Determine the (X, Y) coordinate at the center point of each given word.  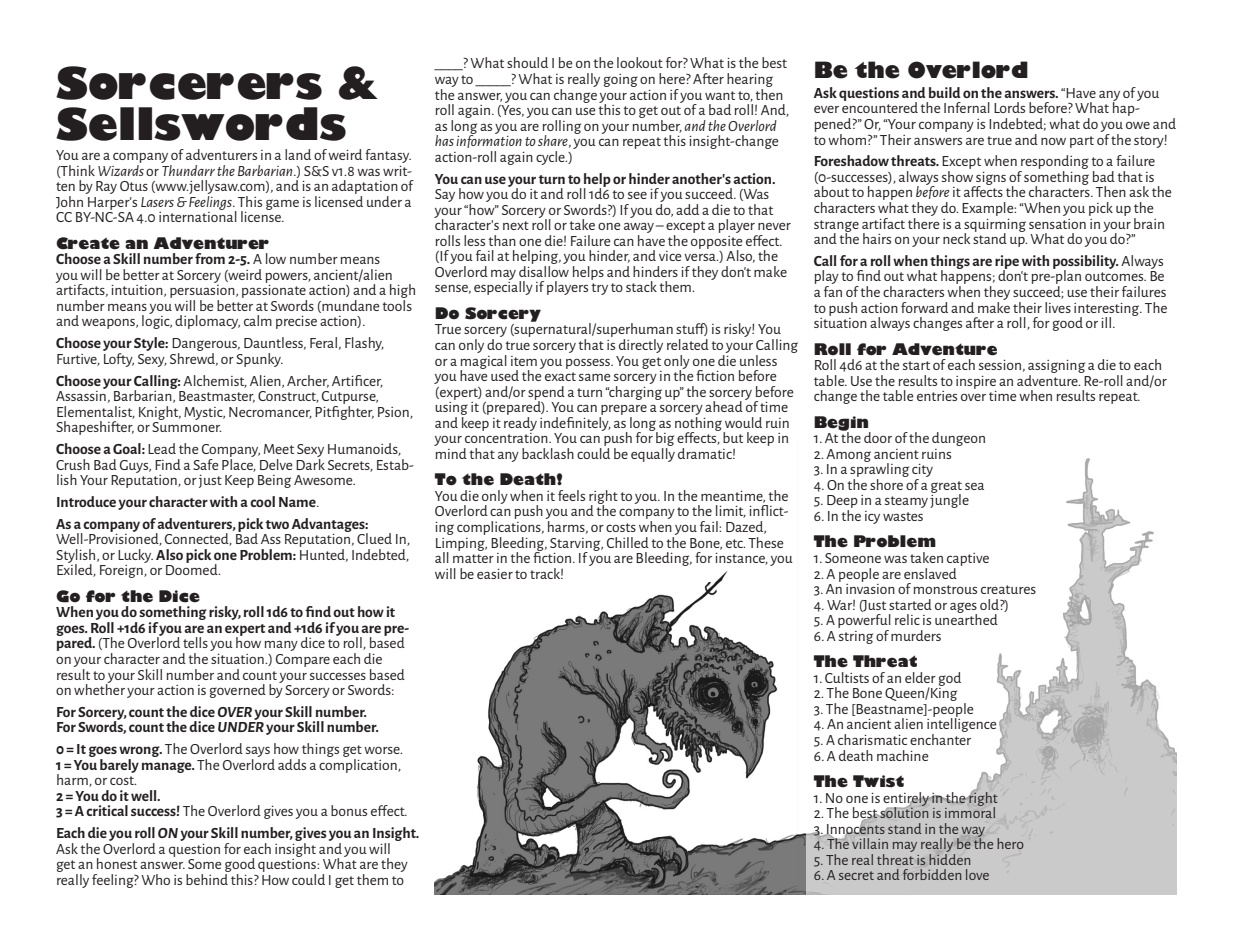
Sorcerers (189, 83)
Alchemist (215, 381)
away (639, 229)
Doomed (193, 568)
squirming (995, 226)
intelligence (962, 725)
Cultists (847, 677)
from (210, 258)
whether (99, 688)
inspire (976, 382)
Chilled (628, 542)
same (595, 377)
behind (208, 878)
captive (968, 559)
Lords (1009, 107)
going (621, 80)
